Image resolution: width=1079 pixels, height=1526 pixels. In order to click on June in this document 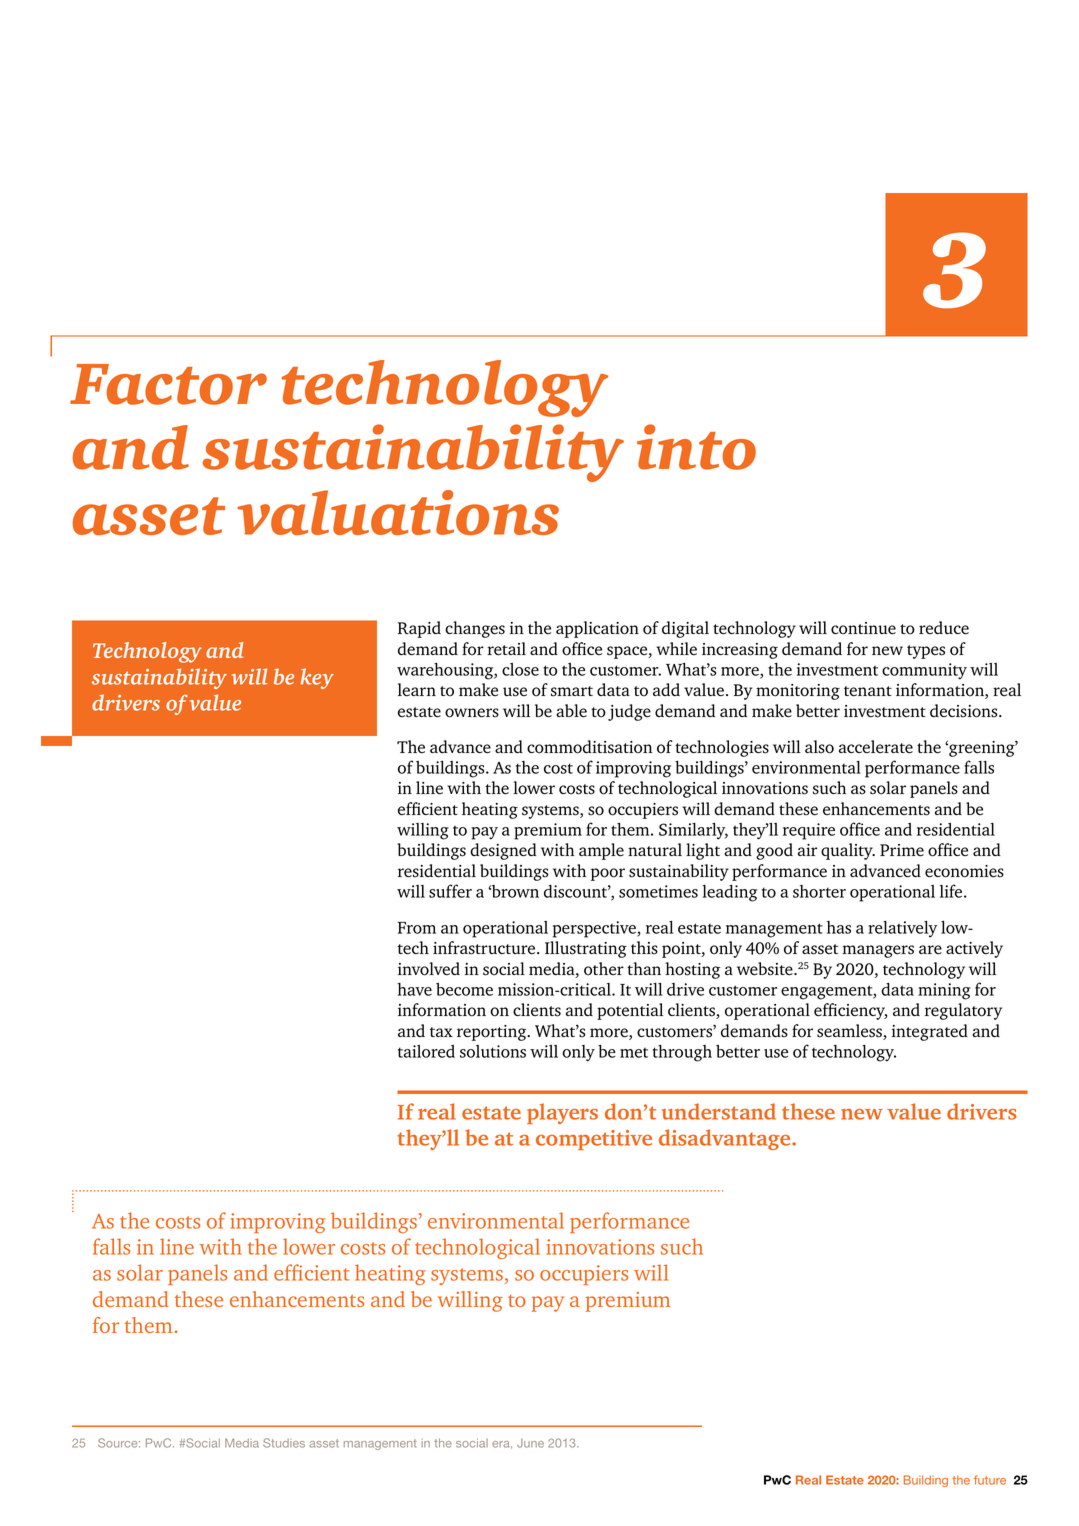, I will do `click(530, 1443)`.
